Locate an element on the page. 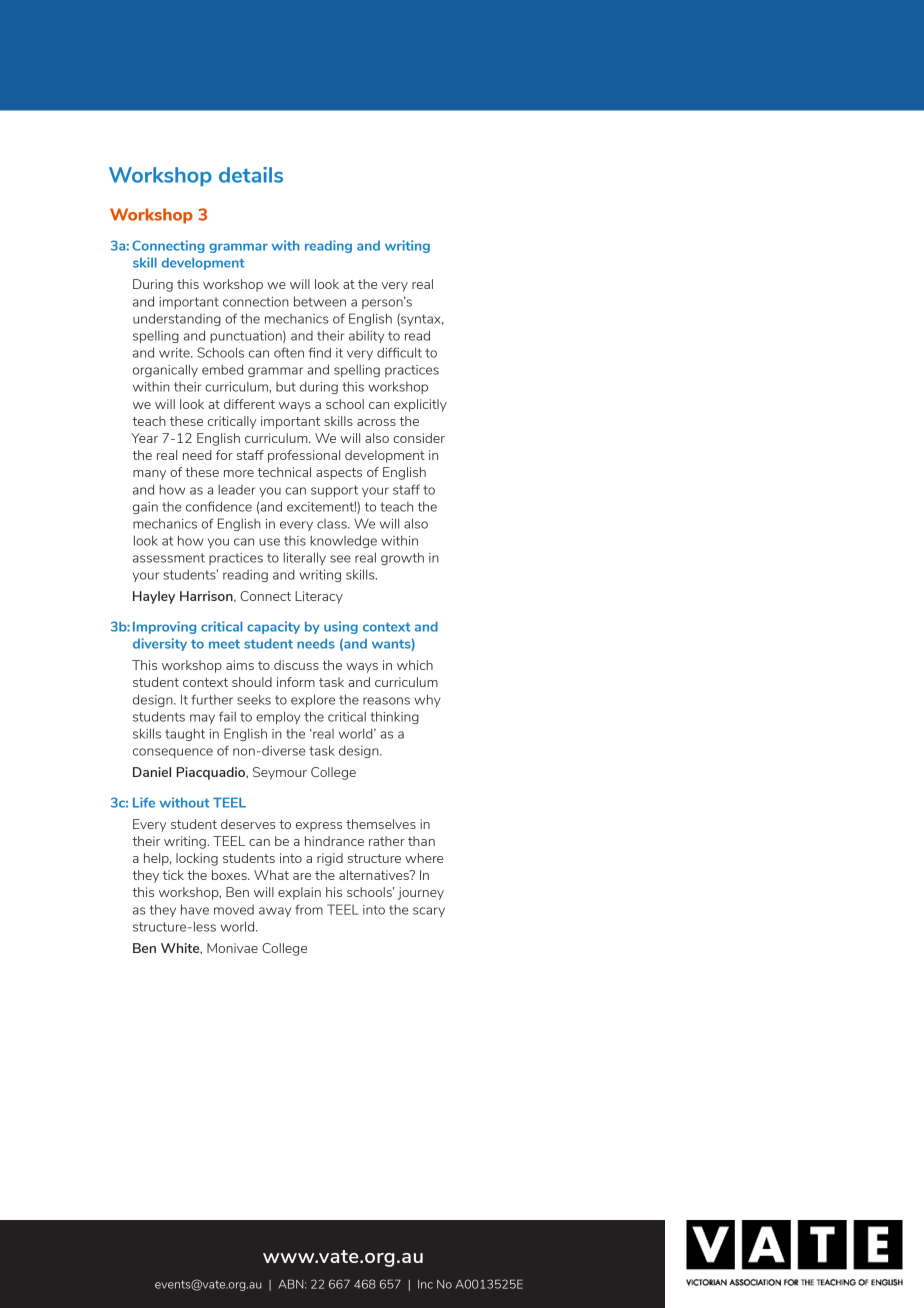 This document has height=1308, width=924. have is located at coordinates (195, 909).
